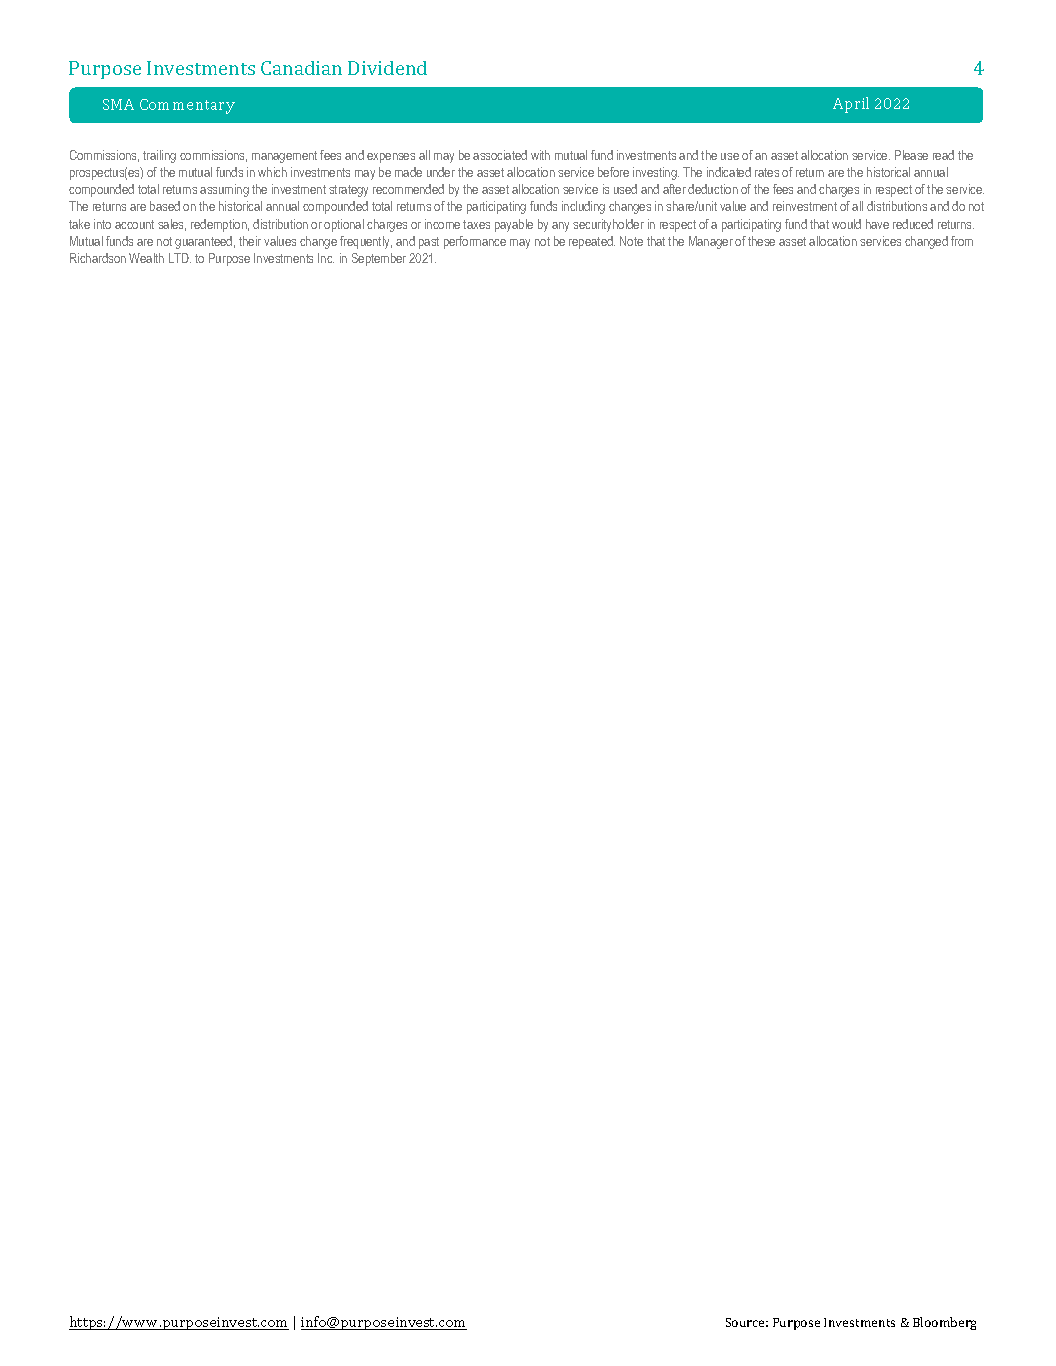 The image size is (1056, 1366). I want to click on performance, so click(475, 242).
